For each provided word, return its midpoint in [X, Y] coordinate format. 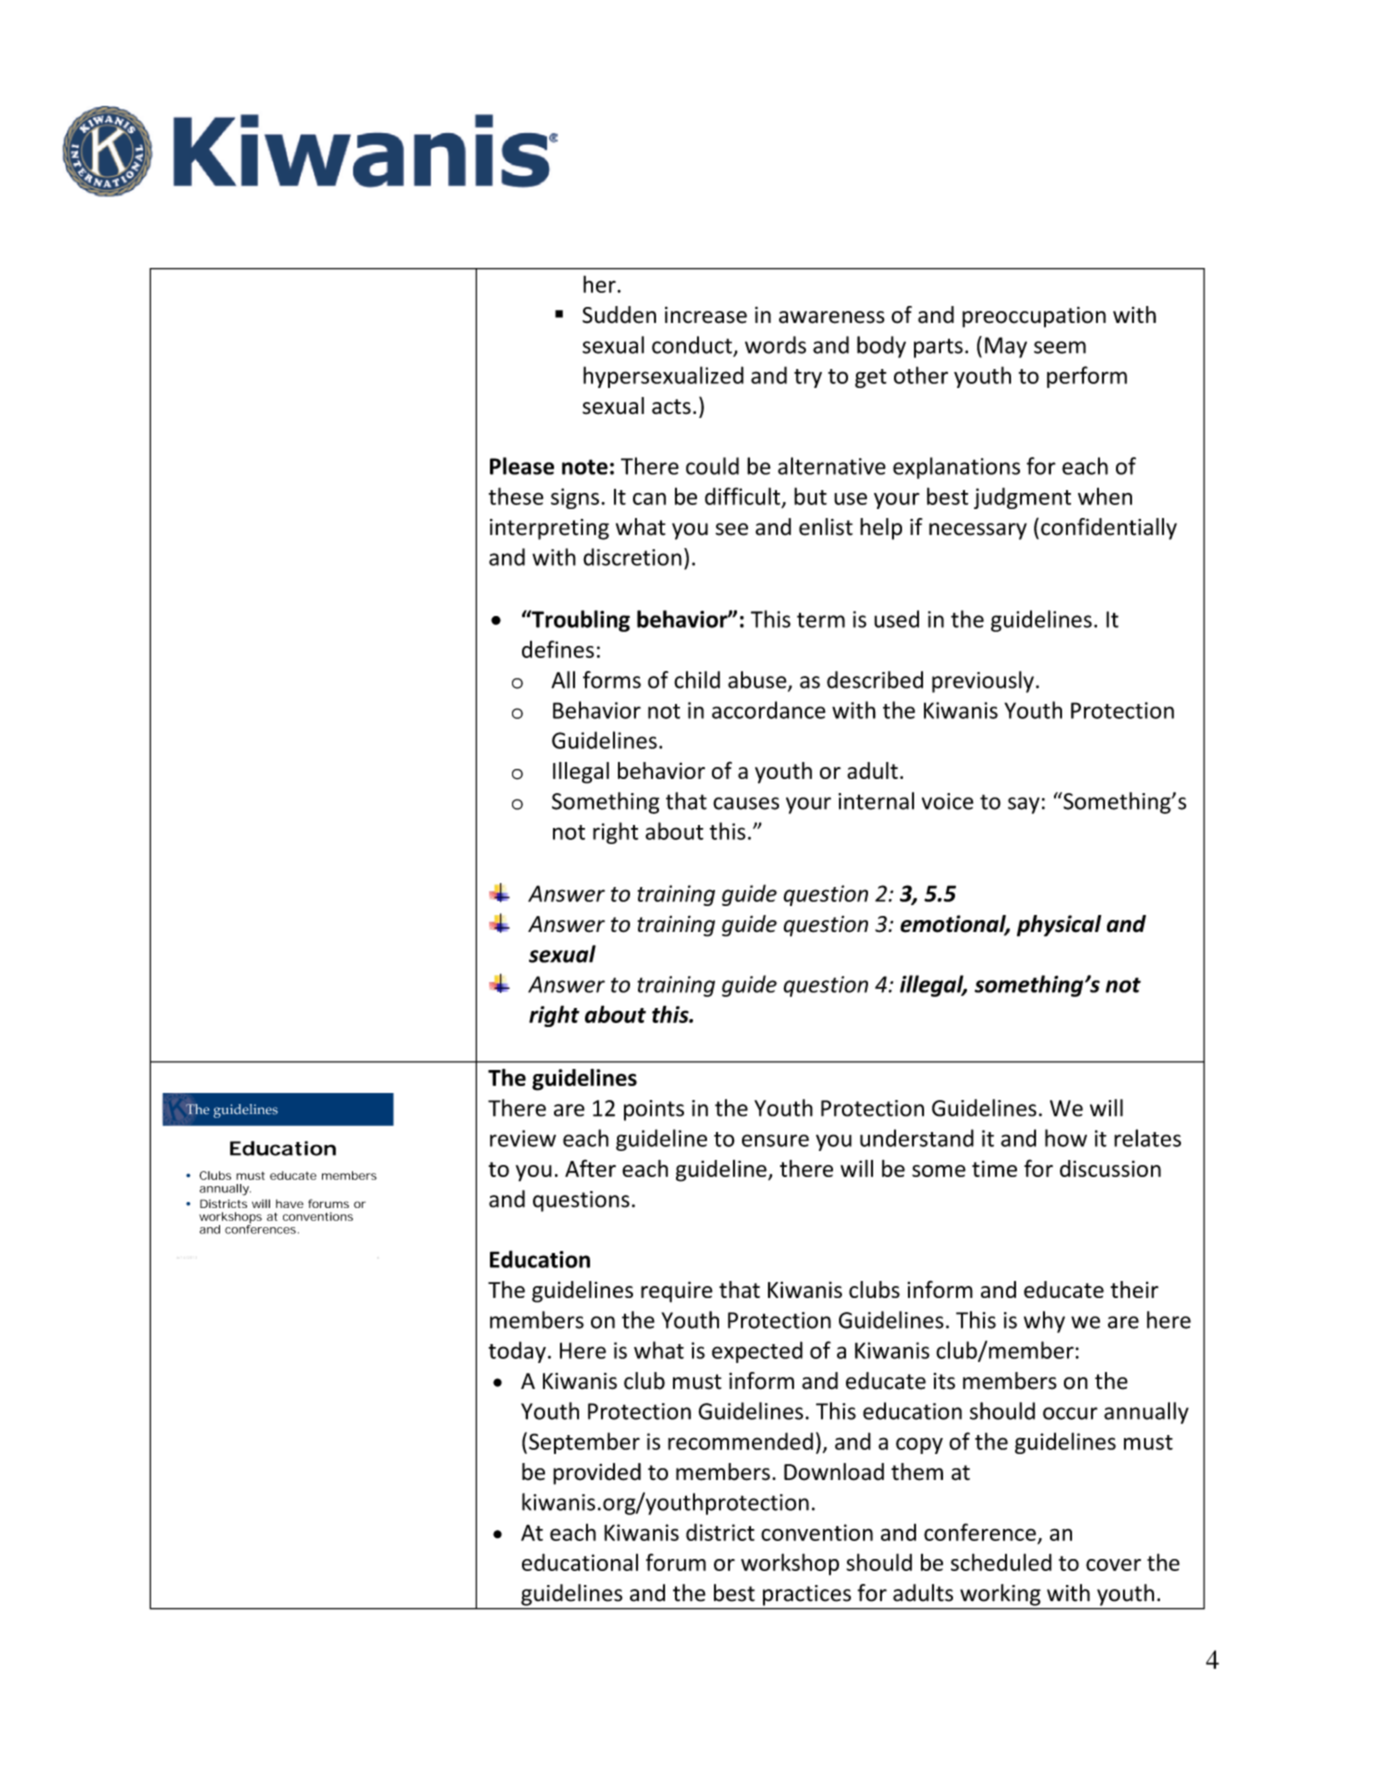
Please [522, 466]
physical [1059, 926]
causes [746, 803]
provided [597, 1474]
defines [558, 649]
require [677, 1292]
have [290, 1203]
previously [983, 682]
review [523, 1138]
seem [1060, 347]
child [697, 680]
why [1044, 1322]
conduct [693, 346]
